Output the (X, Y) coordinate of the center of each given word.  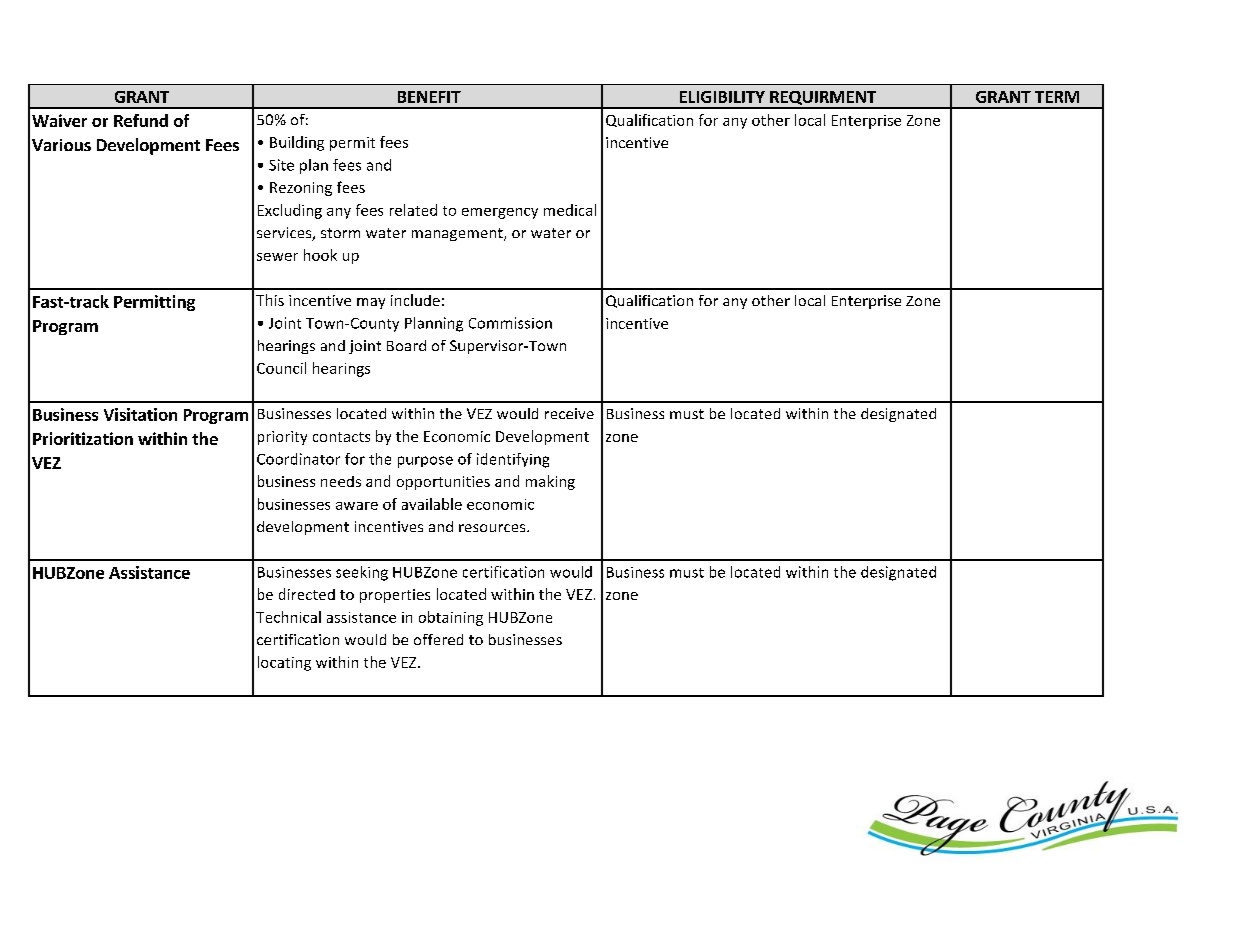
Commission (510, 323)
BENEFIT (429, 97)
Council (281, 368)
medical (570, 210)
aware (357, 506)
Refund (141, 120)
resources (493, 528)
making (550, 482)
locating (284, 663)
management (458, 234)
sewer (277, 257)
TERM (1057, 97)
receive (569, 413)
